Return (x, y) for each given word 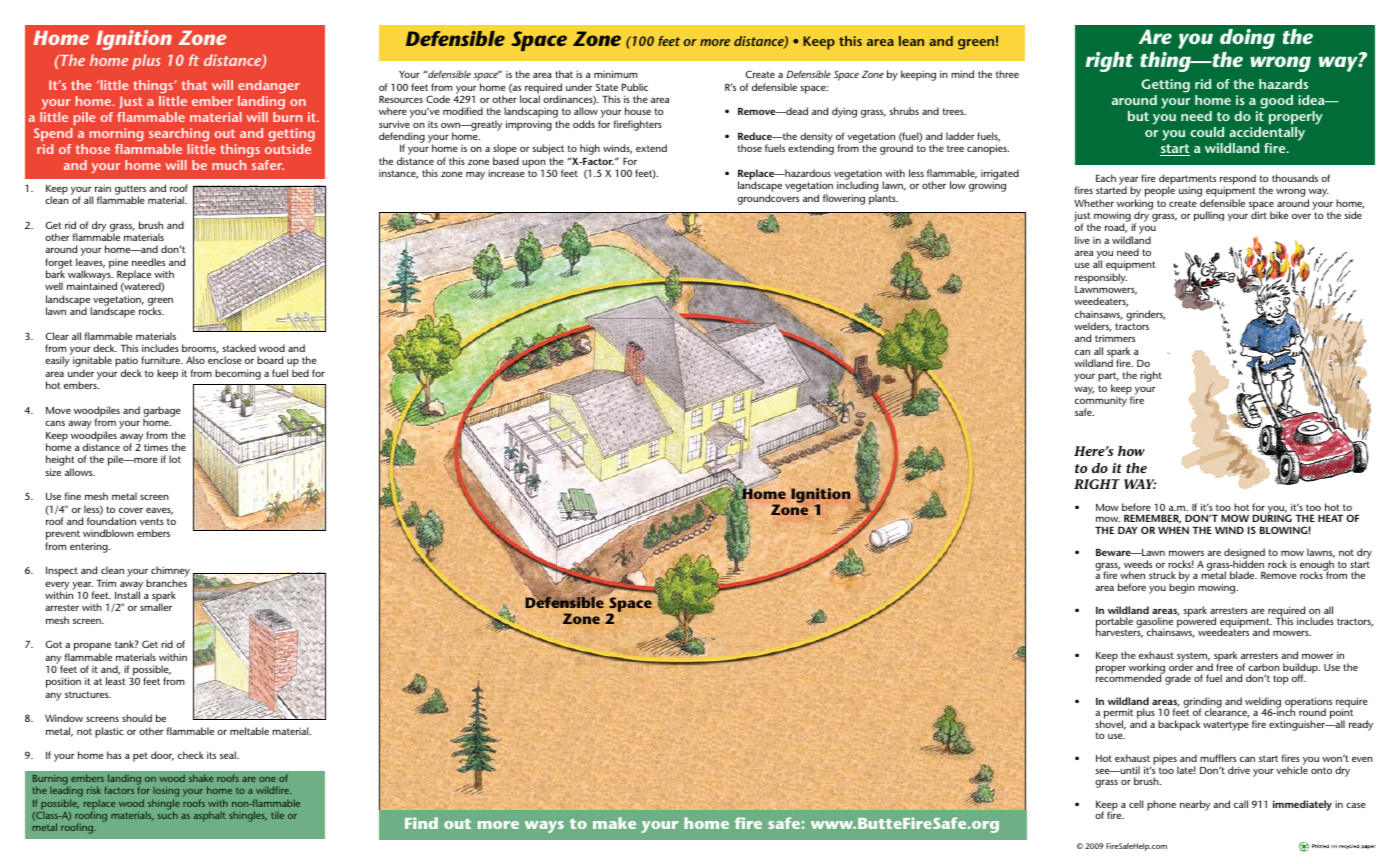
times (156, 447)
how (1131, 451)
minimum (615, 74)
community (1101, 403)
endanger (269, 86)
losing (165, 793)
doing (1247, 39)
